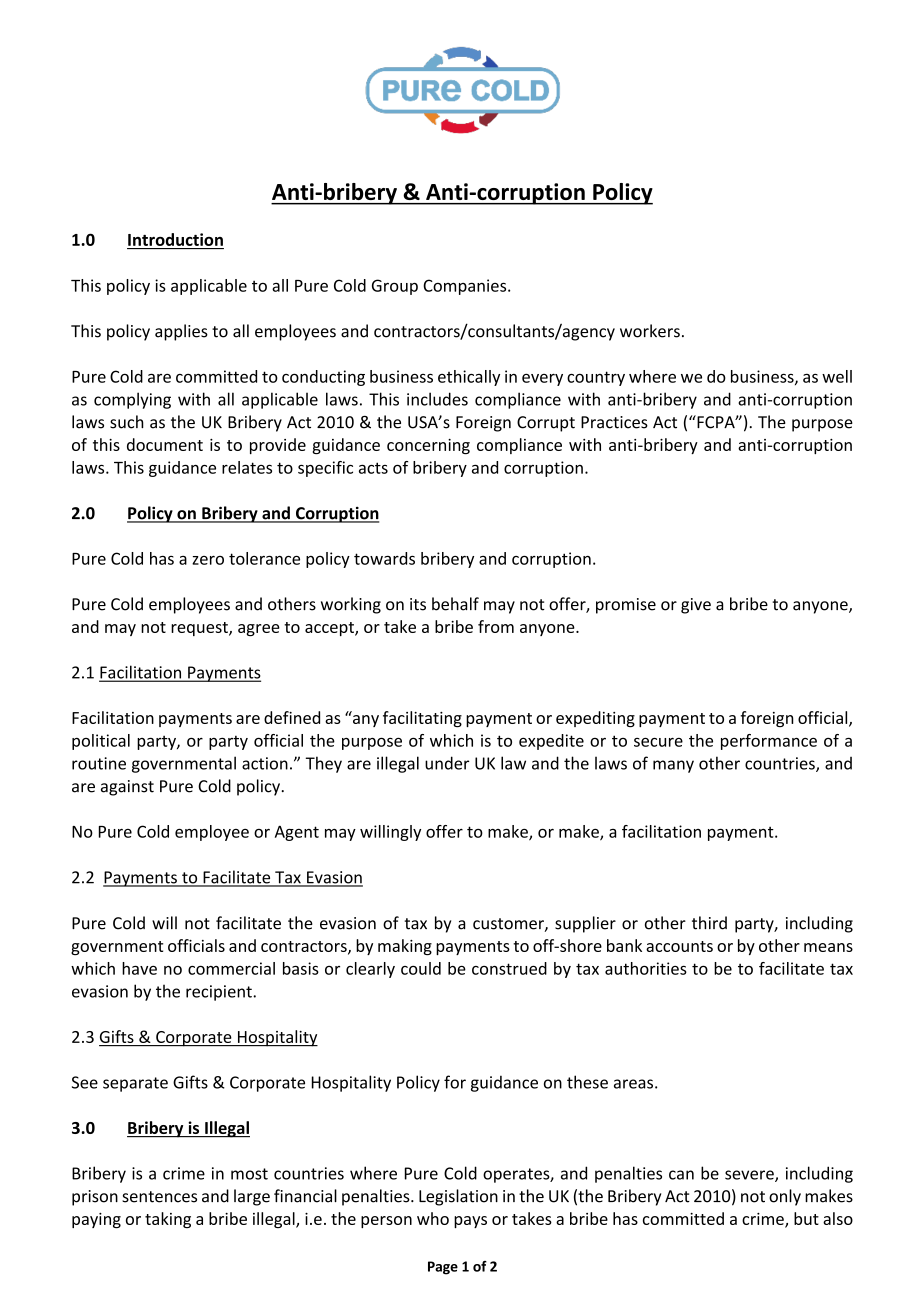 The height and width of the screenshot is (1308, 924). What do you see at coordinates (806, 1218) in the screenshot?
I see `but` at bounding box center [806, 1218].
